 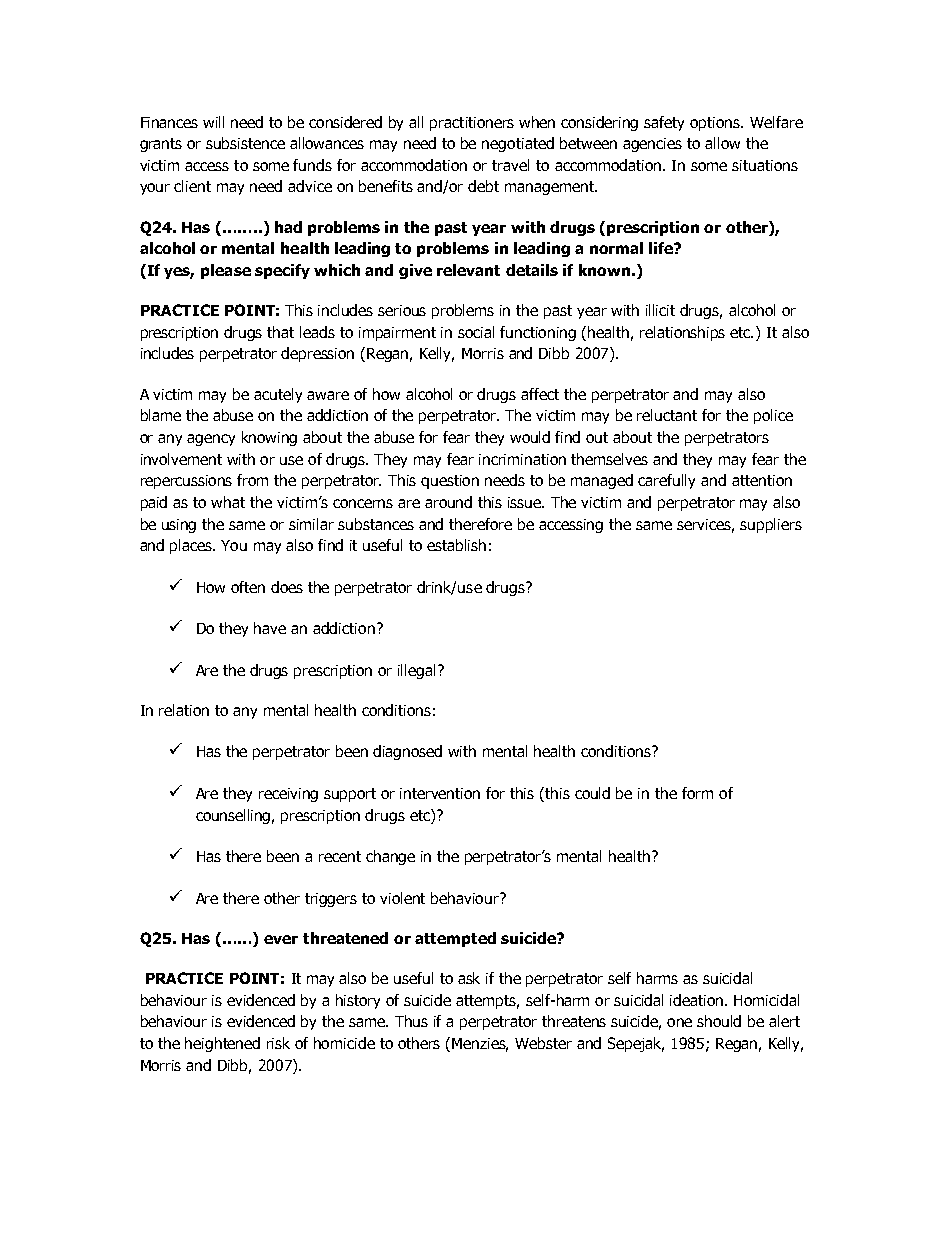 What do you see at coordinates (245, 143) in the screenshot?
I see `subsistence` at bounding box center [245, 143].
